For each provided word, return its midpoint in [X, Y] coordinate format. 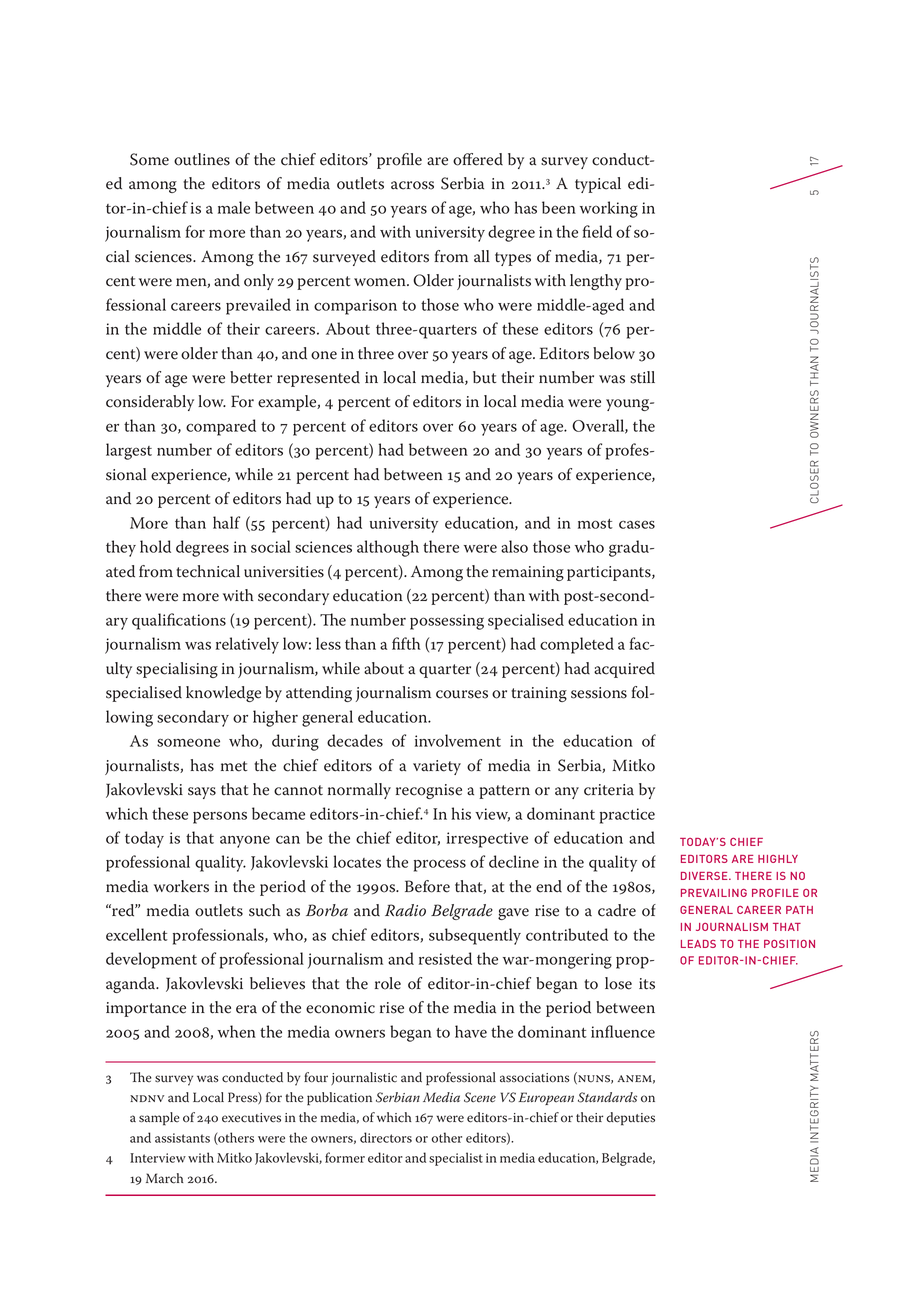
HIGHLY [778, 859]
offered [478, 159]
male [234, 207]
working [609, 209]
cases [637, 524]
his [461, 813]
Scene [480, 1097]
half [226, 522]
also [514, 546]
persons [220, 817]
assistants [182, 1138]
